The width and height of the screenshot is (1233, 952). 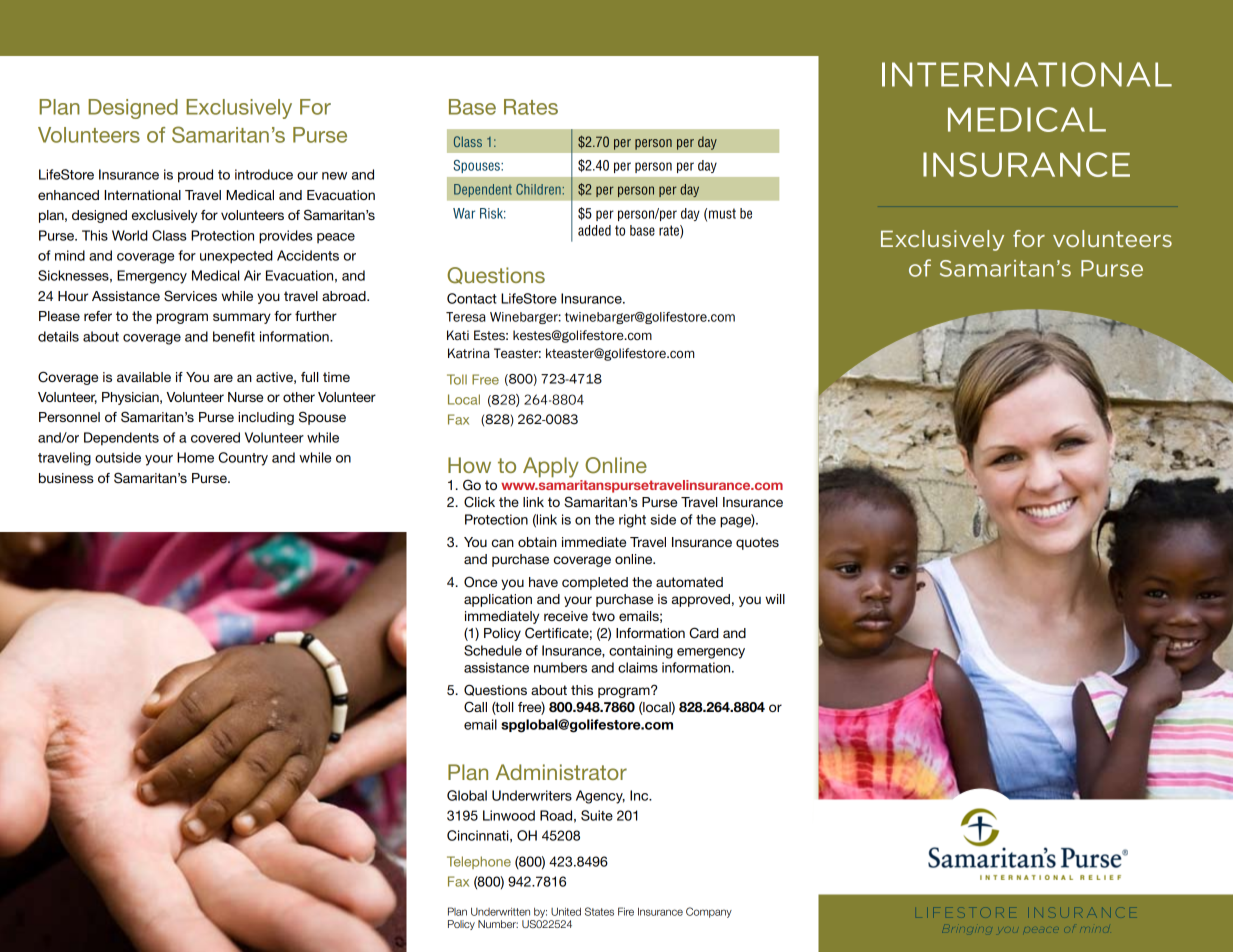 What do you see at coordinates (464, 213) in the screenshot?
I see `War` at bounding box center [464, 213].
